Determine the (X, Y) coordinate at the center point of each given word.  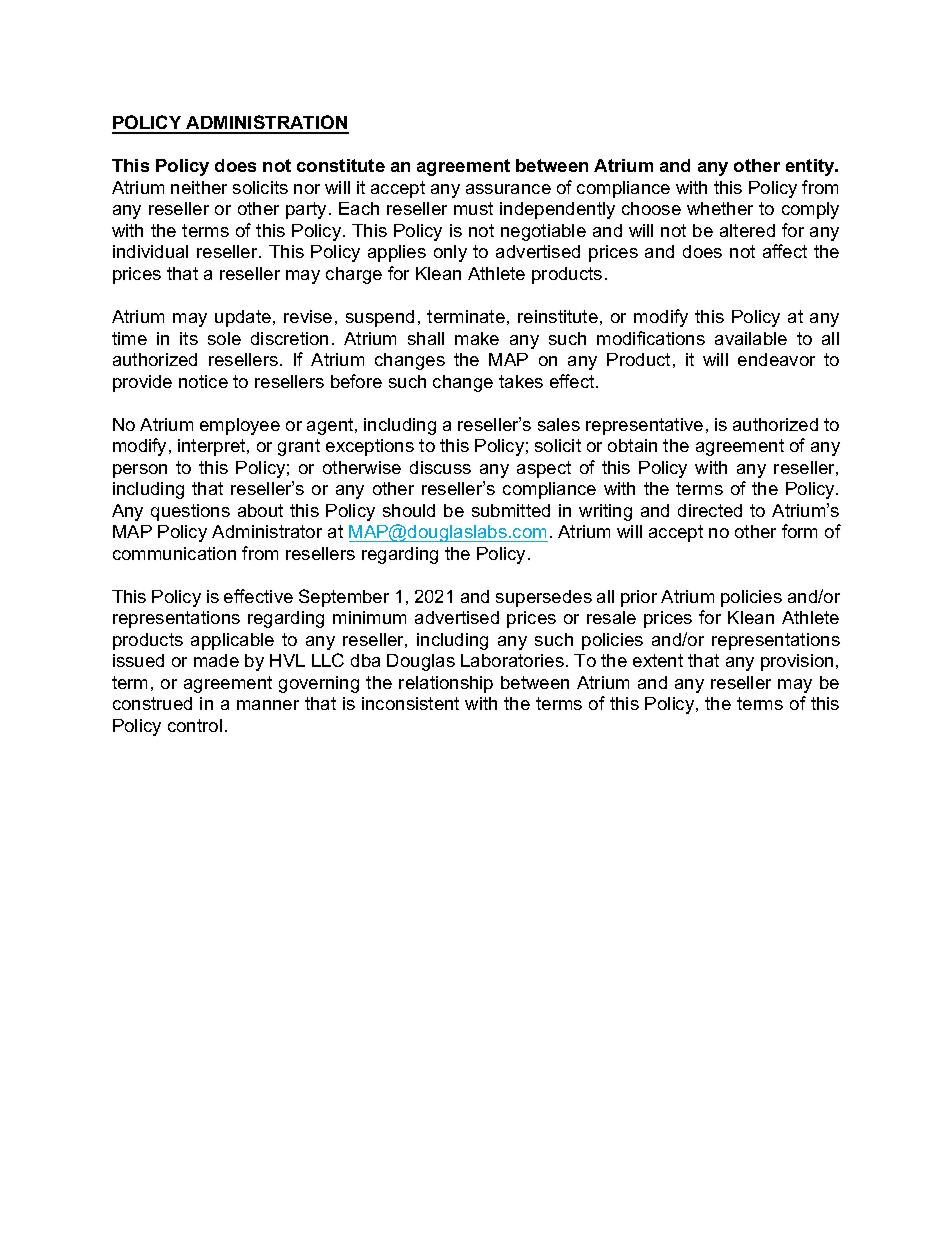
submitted (511, 510)
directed (710, 510)
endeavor (776, 359)
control (195, 725)
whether (720, 208)
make (477, 338)
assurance (508, 189)
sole (224, 338)
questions (190, 512)
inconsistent (410, 703)
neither (199, 187)
